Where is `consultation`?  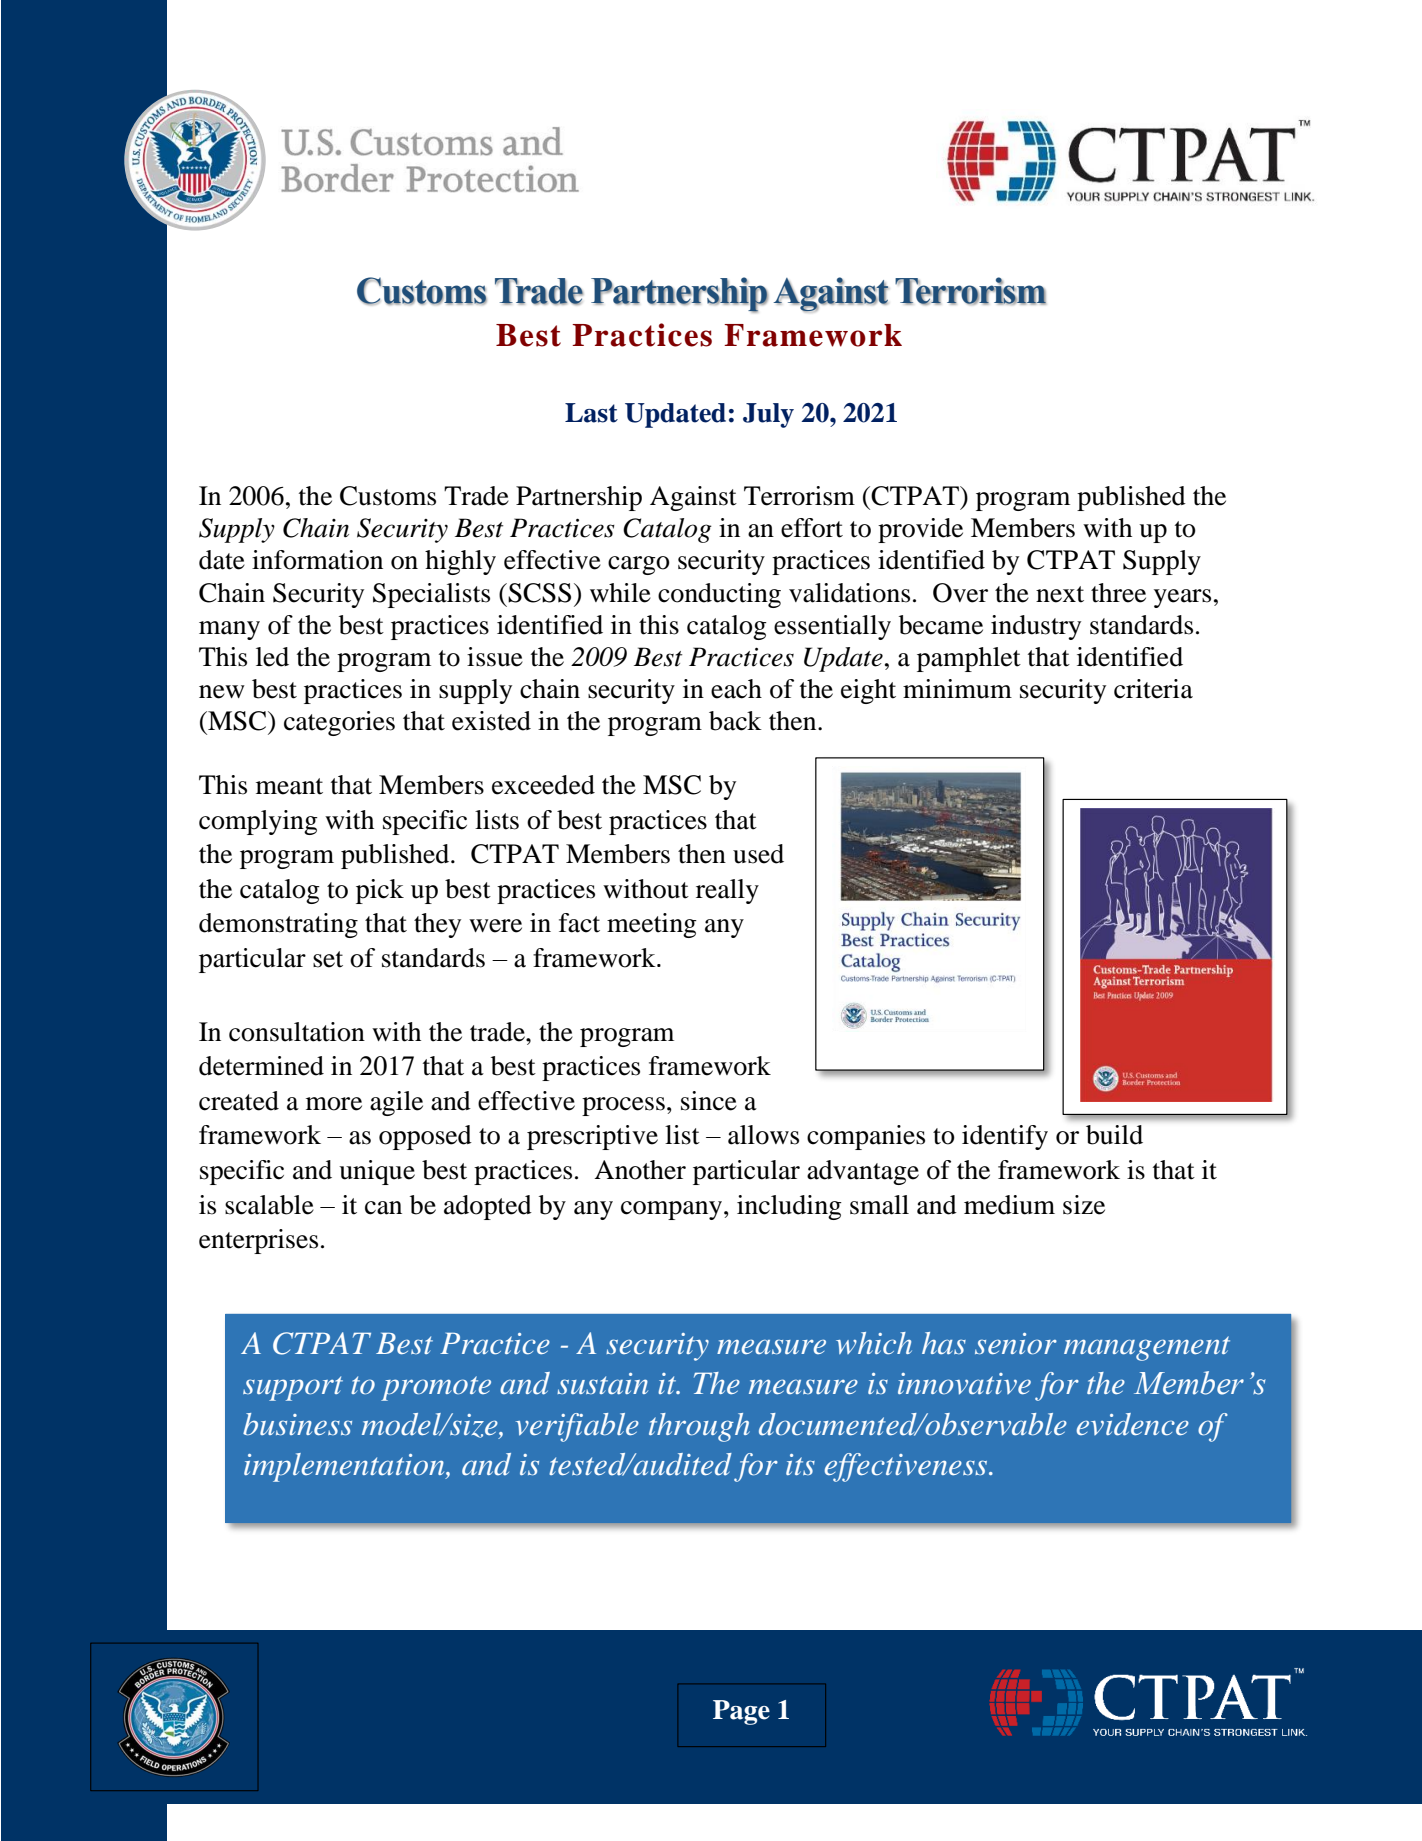 consultation is located at coordinates (297, 1032).
